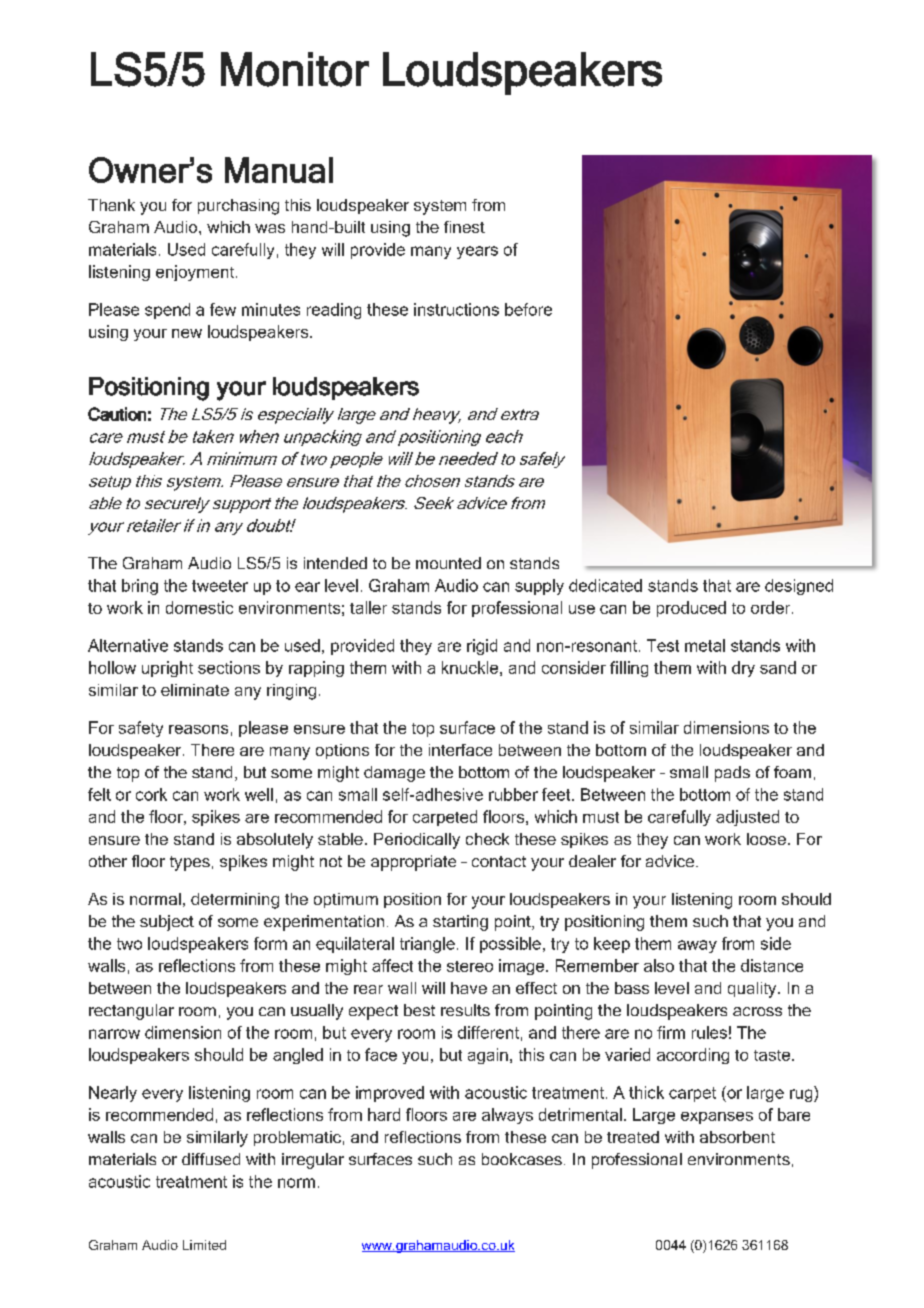  I want to click on Periodically, so click(417, 841).
